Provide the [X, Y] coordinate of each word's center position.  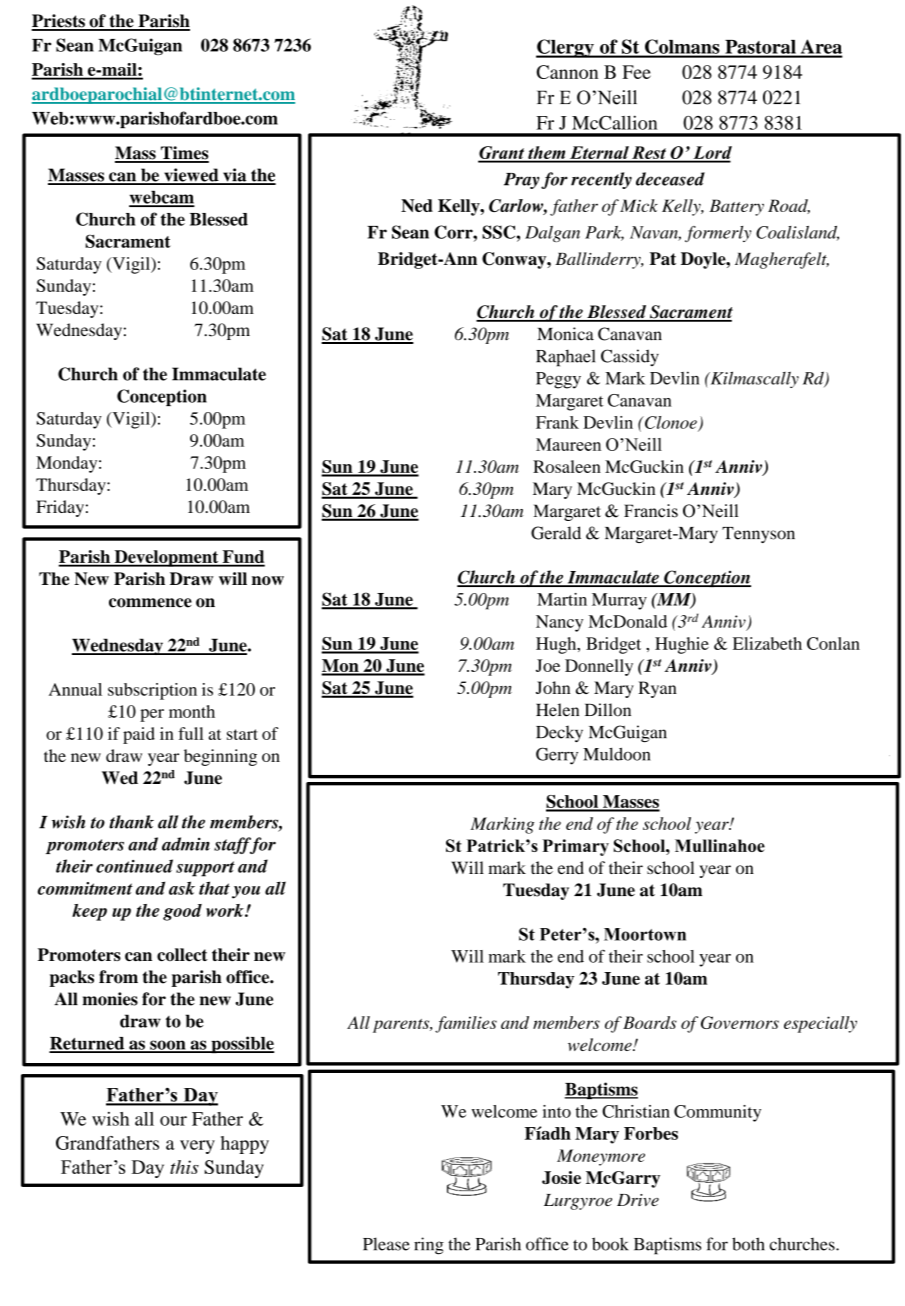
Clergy [566, 48]
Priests [59, 22]
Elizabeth [767, 643]
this [184, 1167]
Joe [548, 665]
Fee [636, 72]
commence [150, 603]
